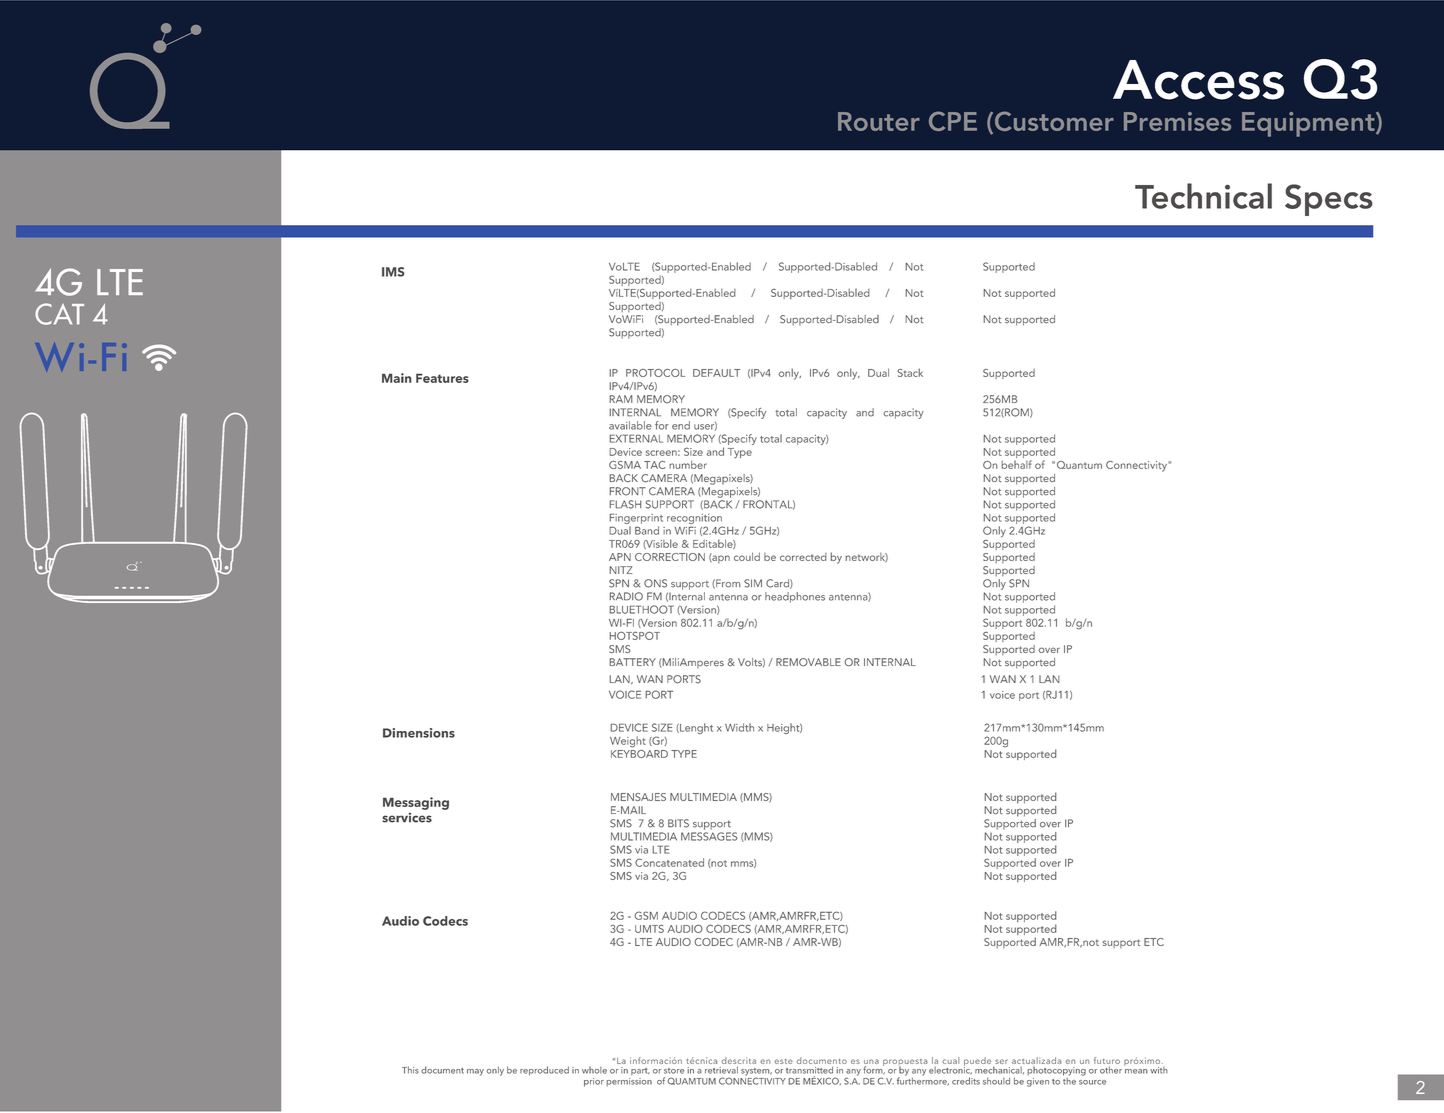 This image has height=1113, width=1444. Describe the element at coordinates (879, 121) in the image. I see `Router` at that location.
